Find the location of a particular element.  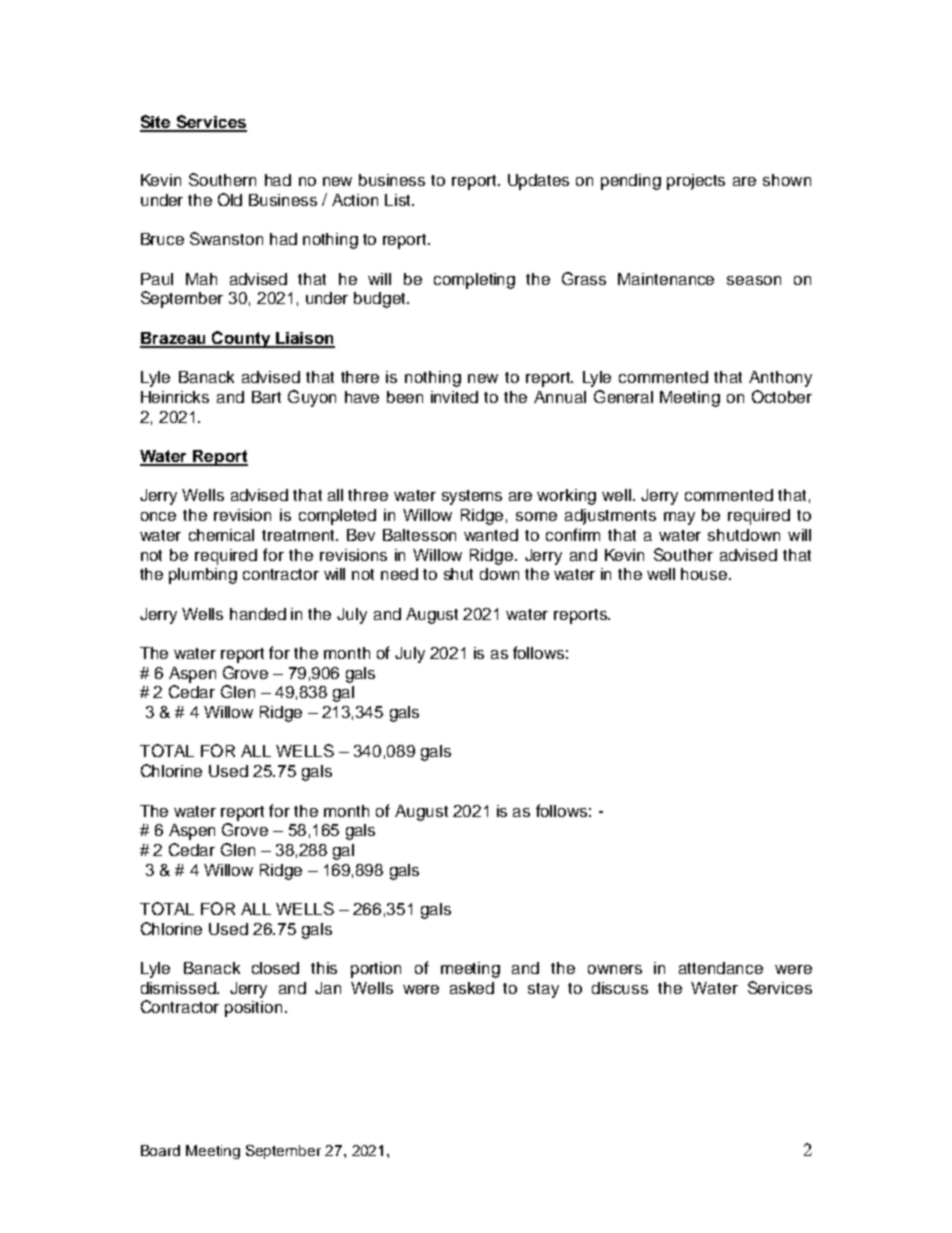

Board is located at coordinates (160, 1150).
